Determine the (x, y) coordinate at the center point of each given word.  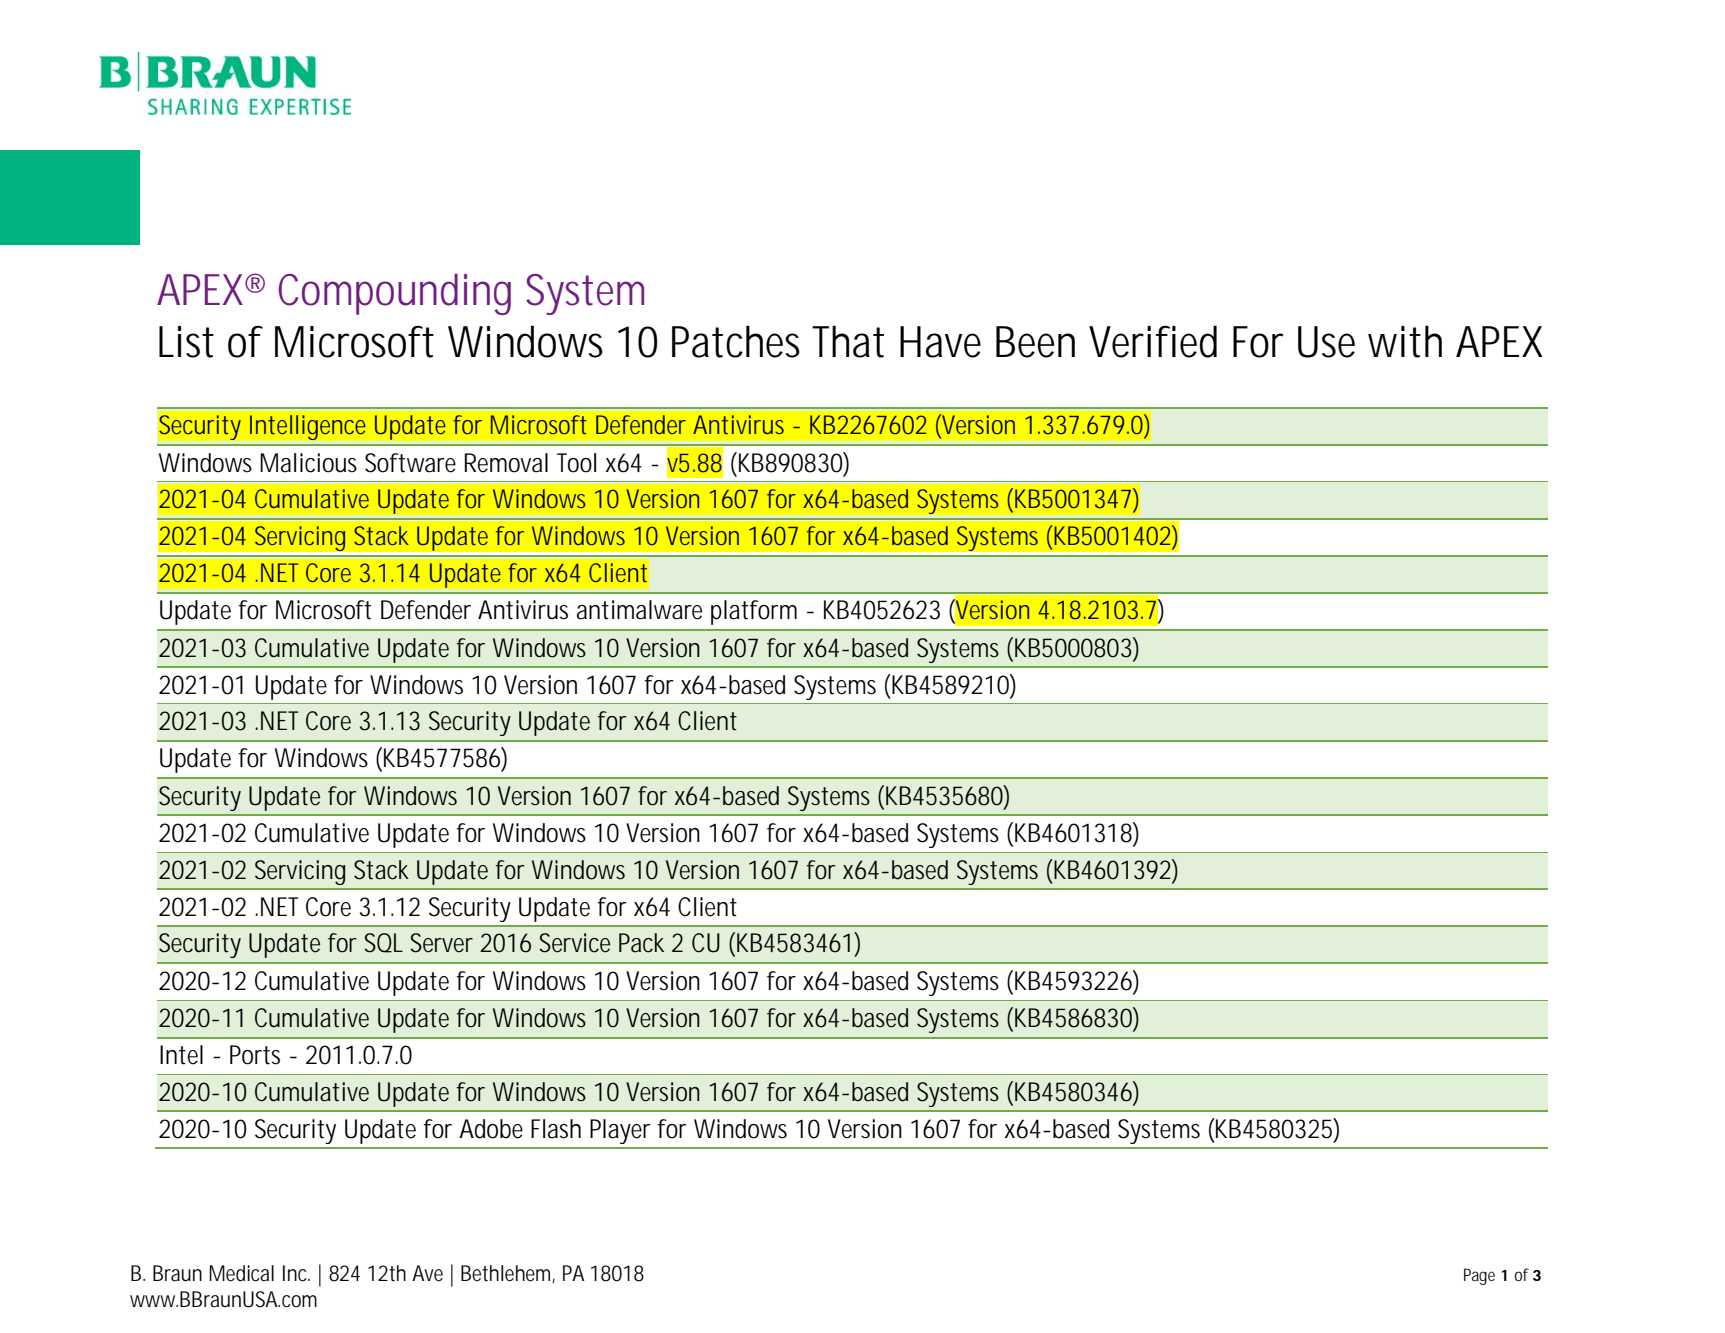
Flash (556, 1129)
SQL (383, 943)
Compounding (394, 294)
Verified (1153, 341)
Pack (641, 943)
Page (1479, 1276)
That (848, 341)
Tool (576, 463)
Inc (296, 1273)
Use (1326, 342)
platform (754, 612)
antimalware (639, 610)
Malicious (308, 463)
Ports (255, 1055)
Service (574, 943)
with (1405, 341)
